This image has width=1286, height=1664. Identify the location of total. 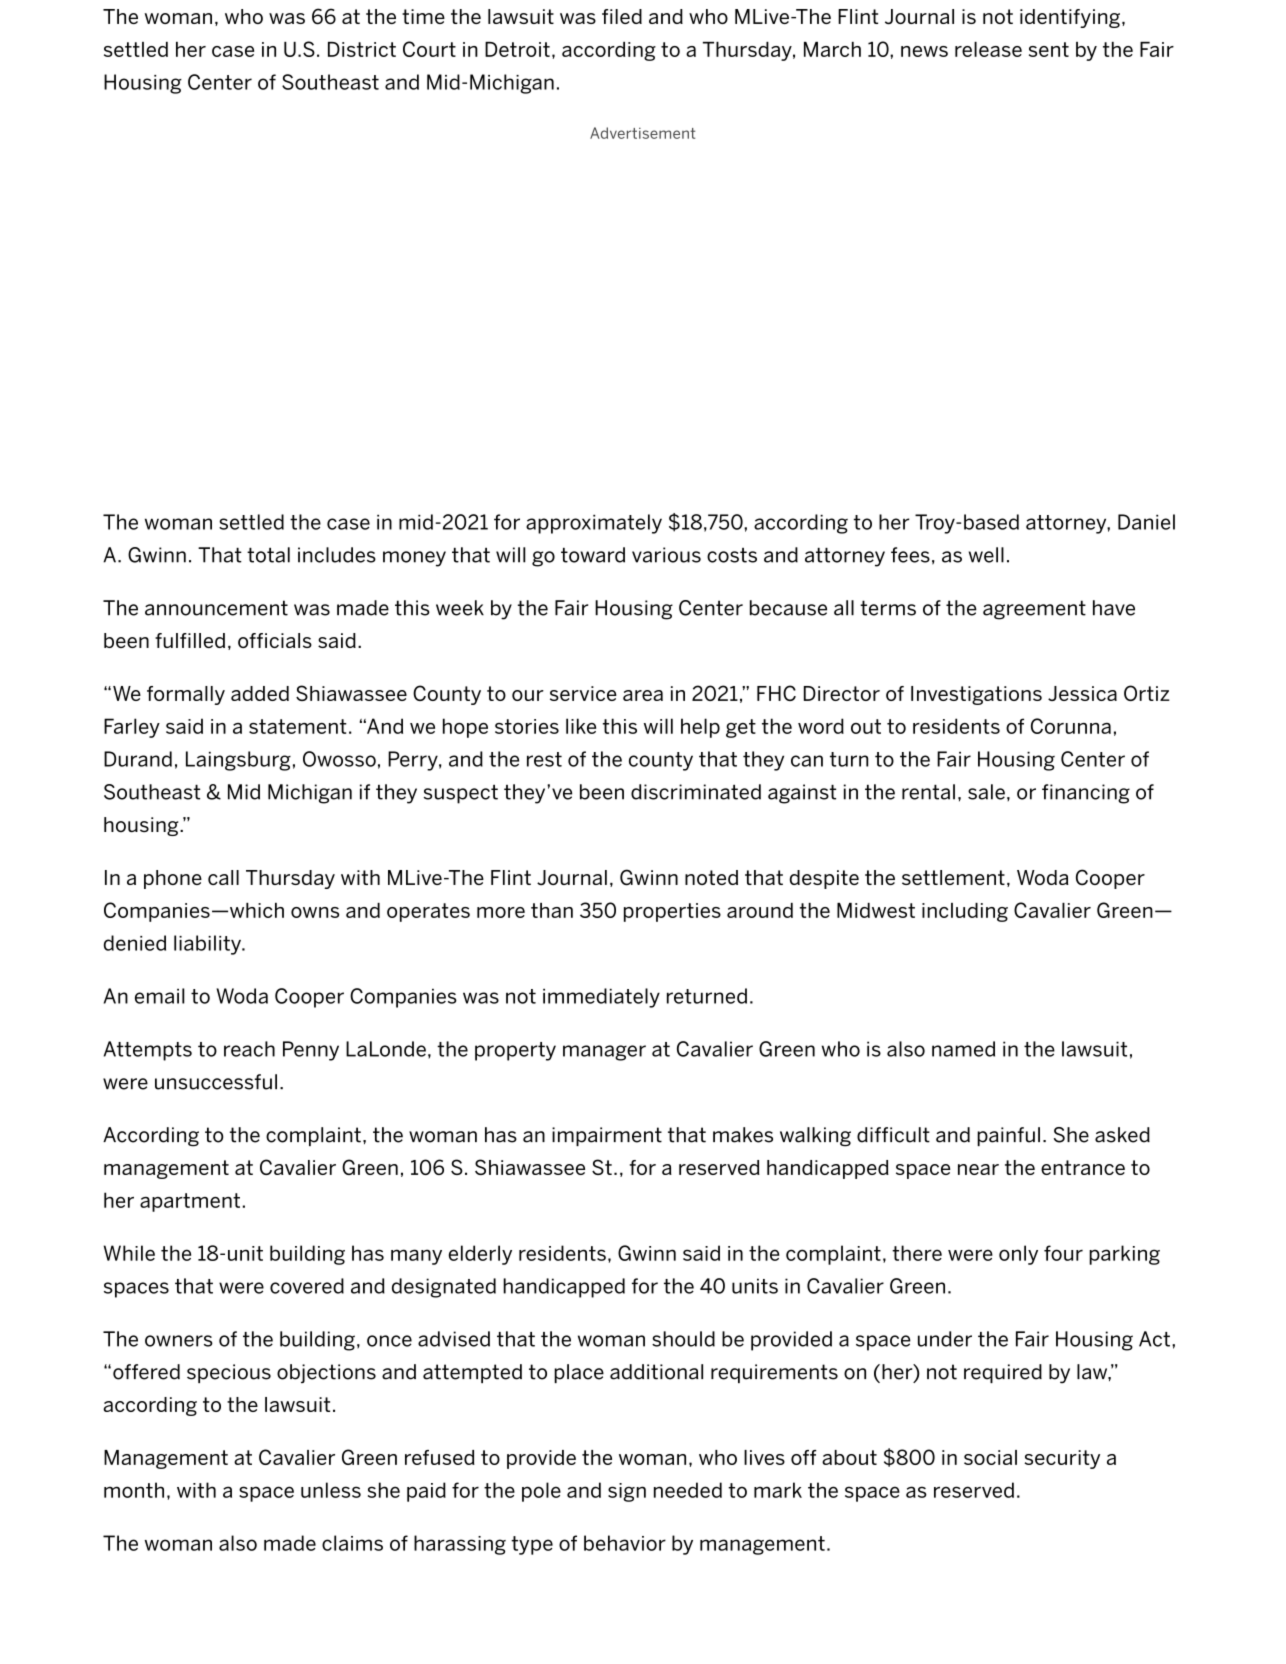
(268, 555).
